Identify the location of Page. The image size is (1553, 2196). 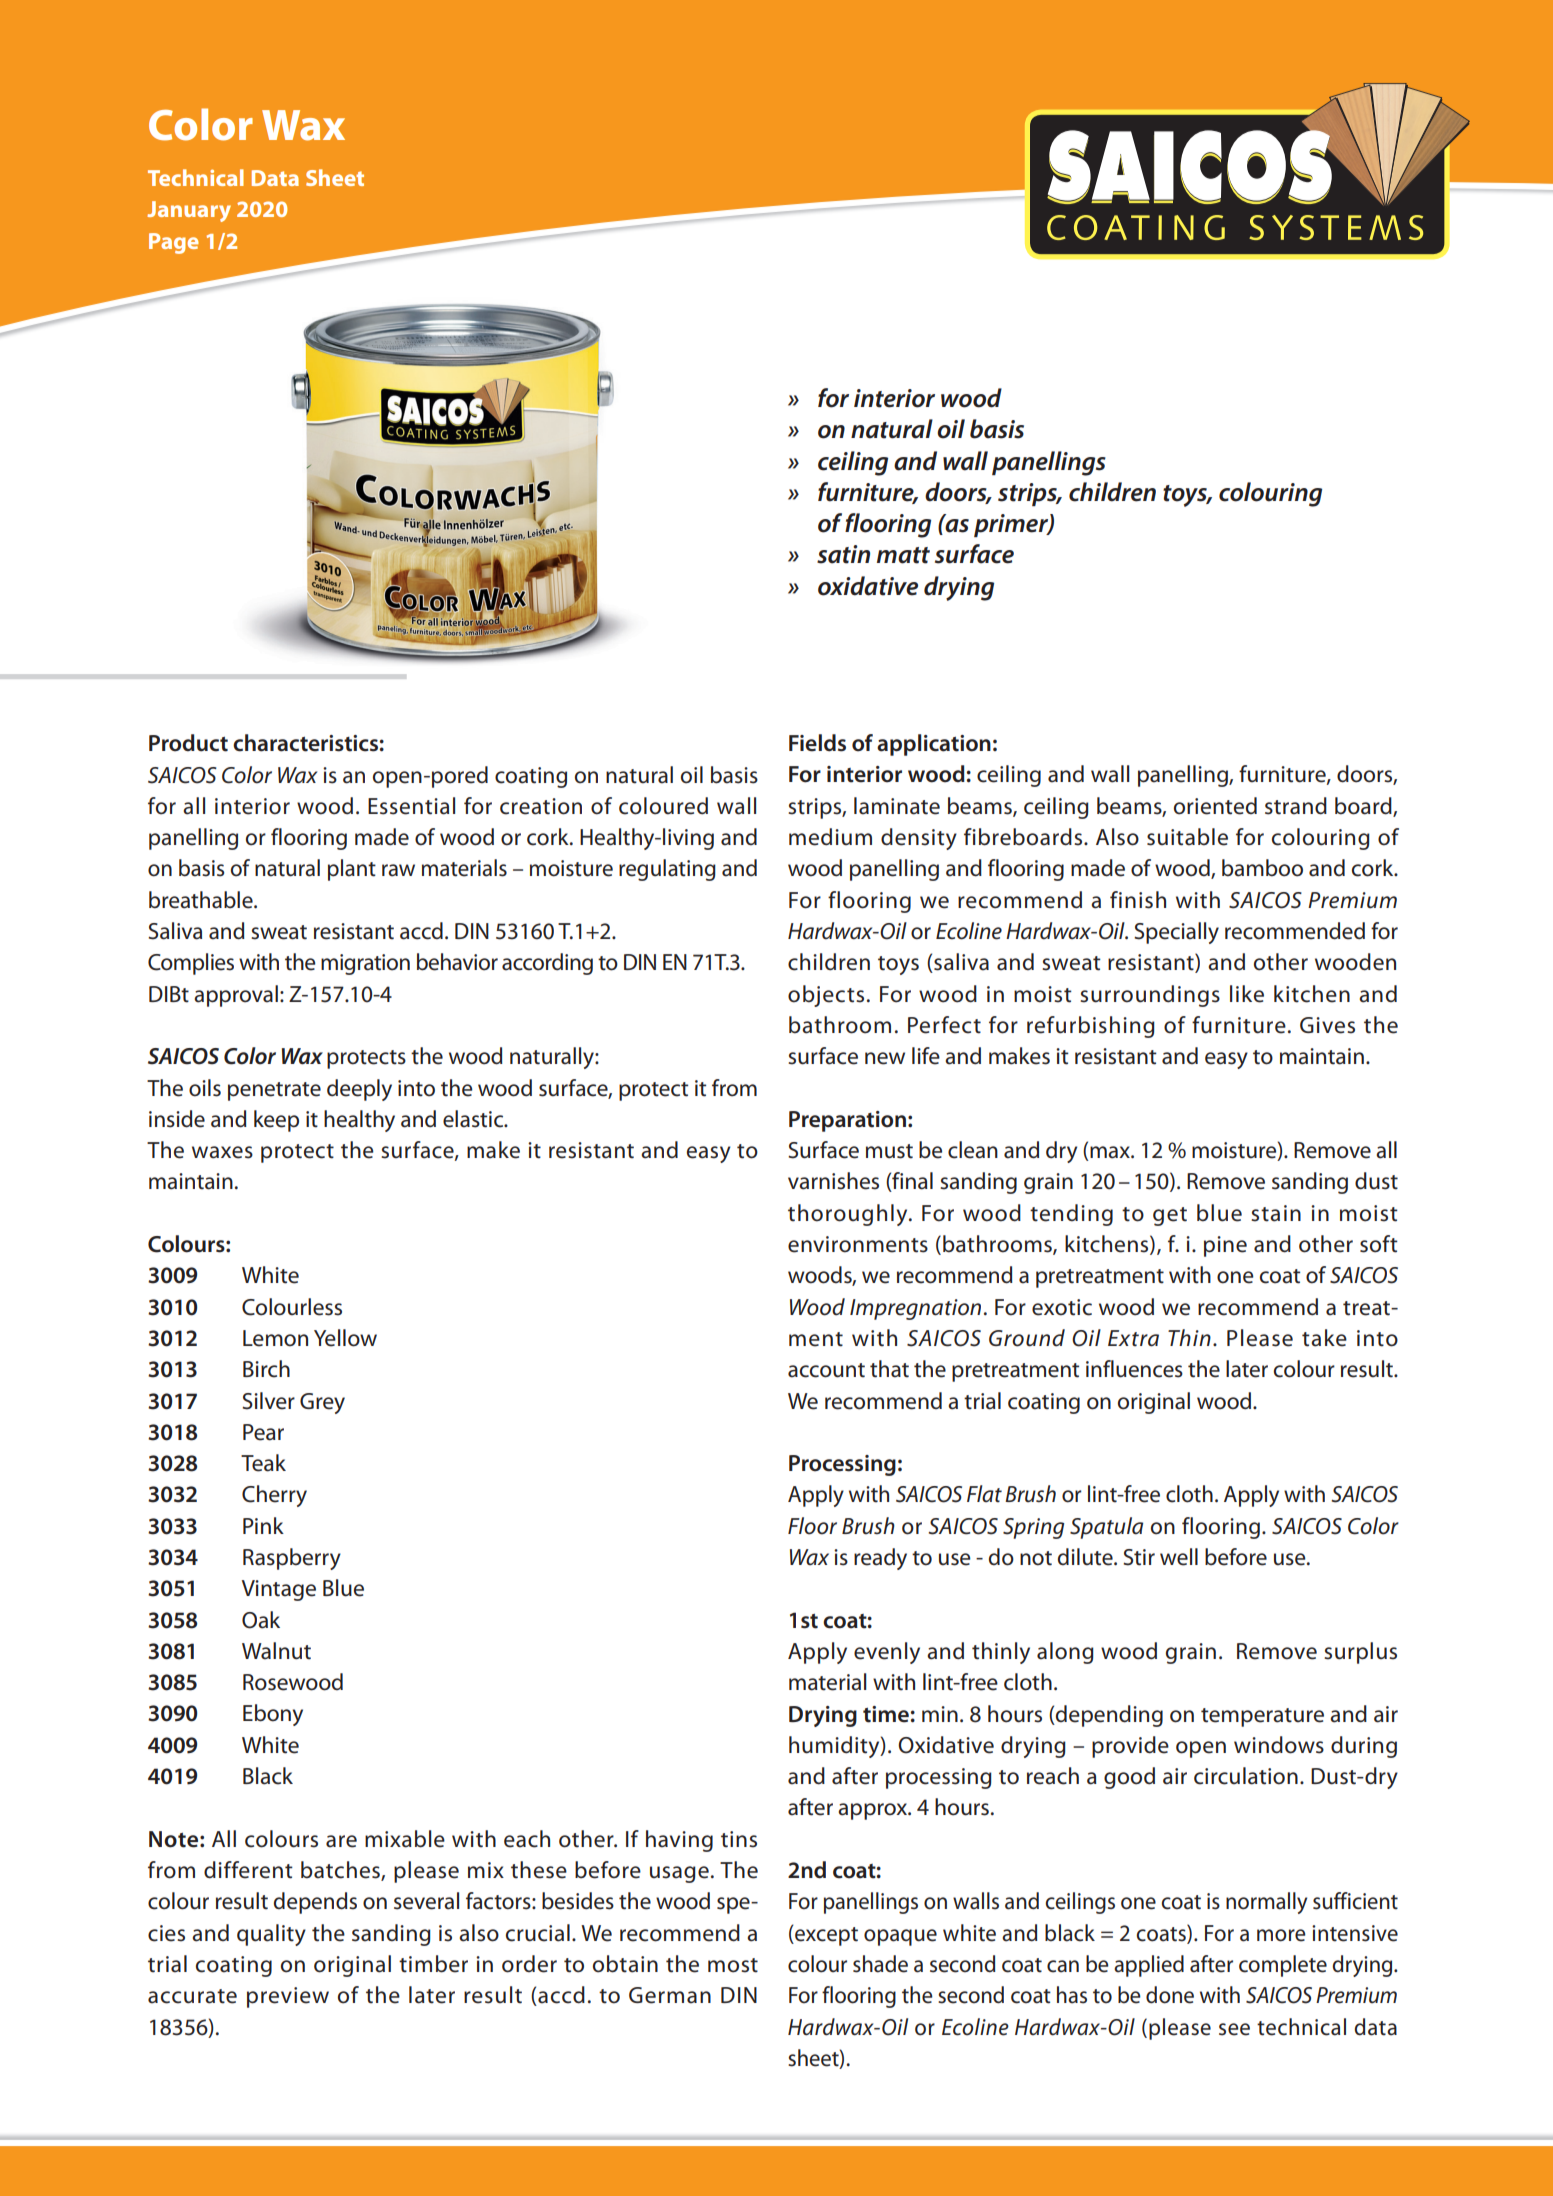
(174, 243).
